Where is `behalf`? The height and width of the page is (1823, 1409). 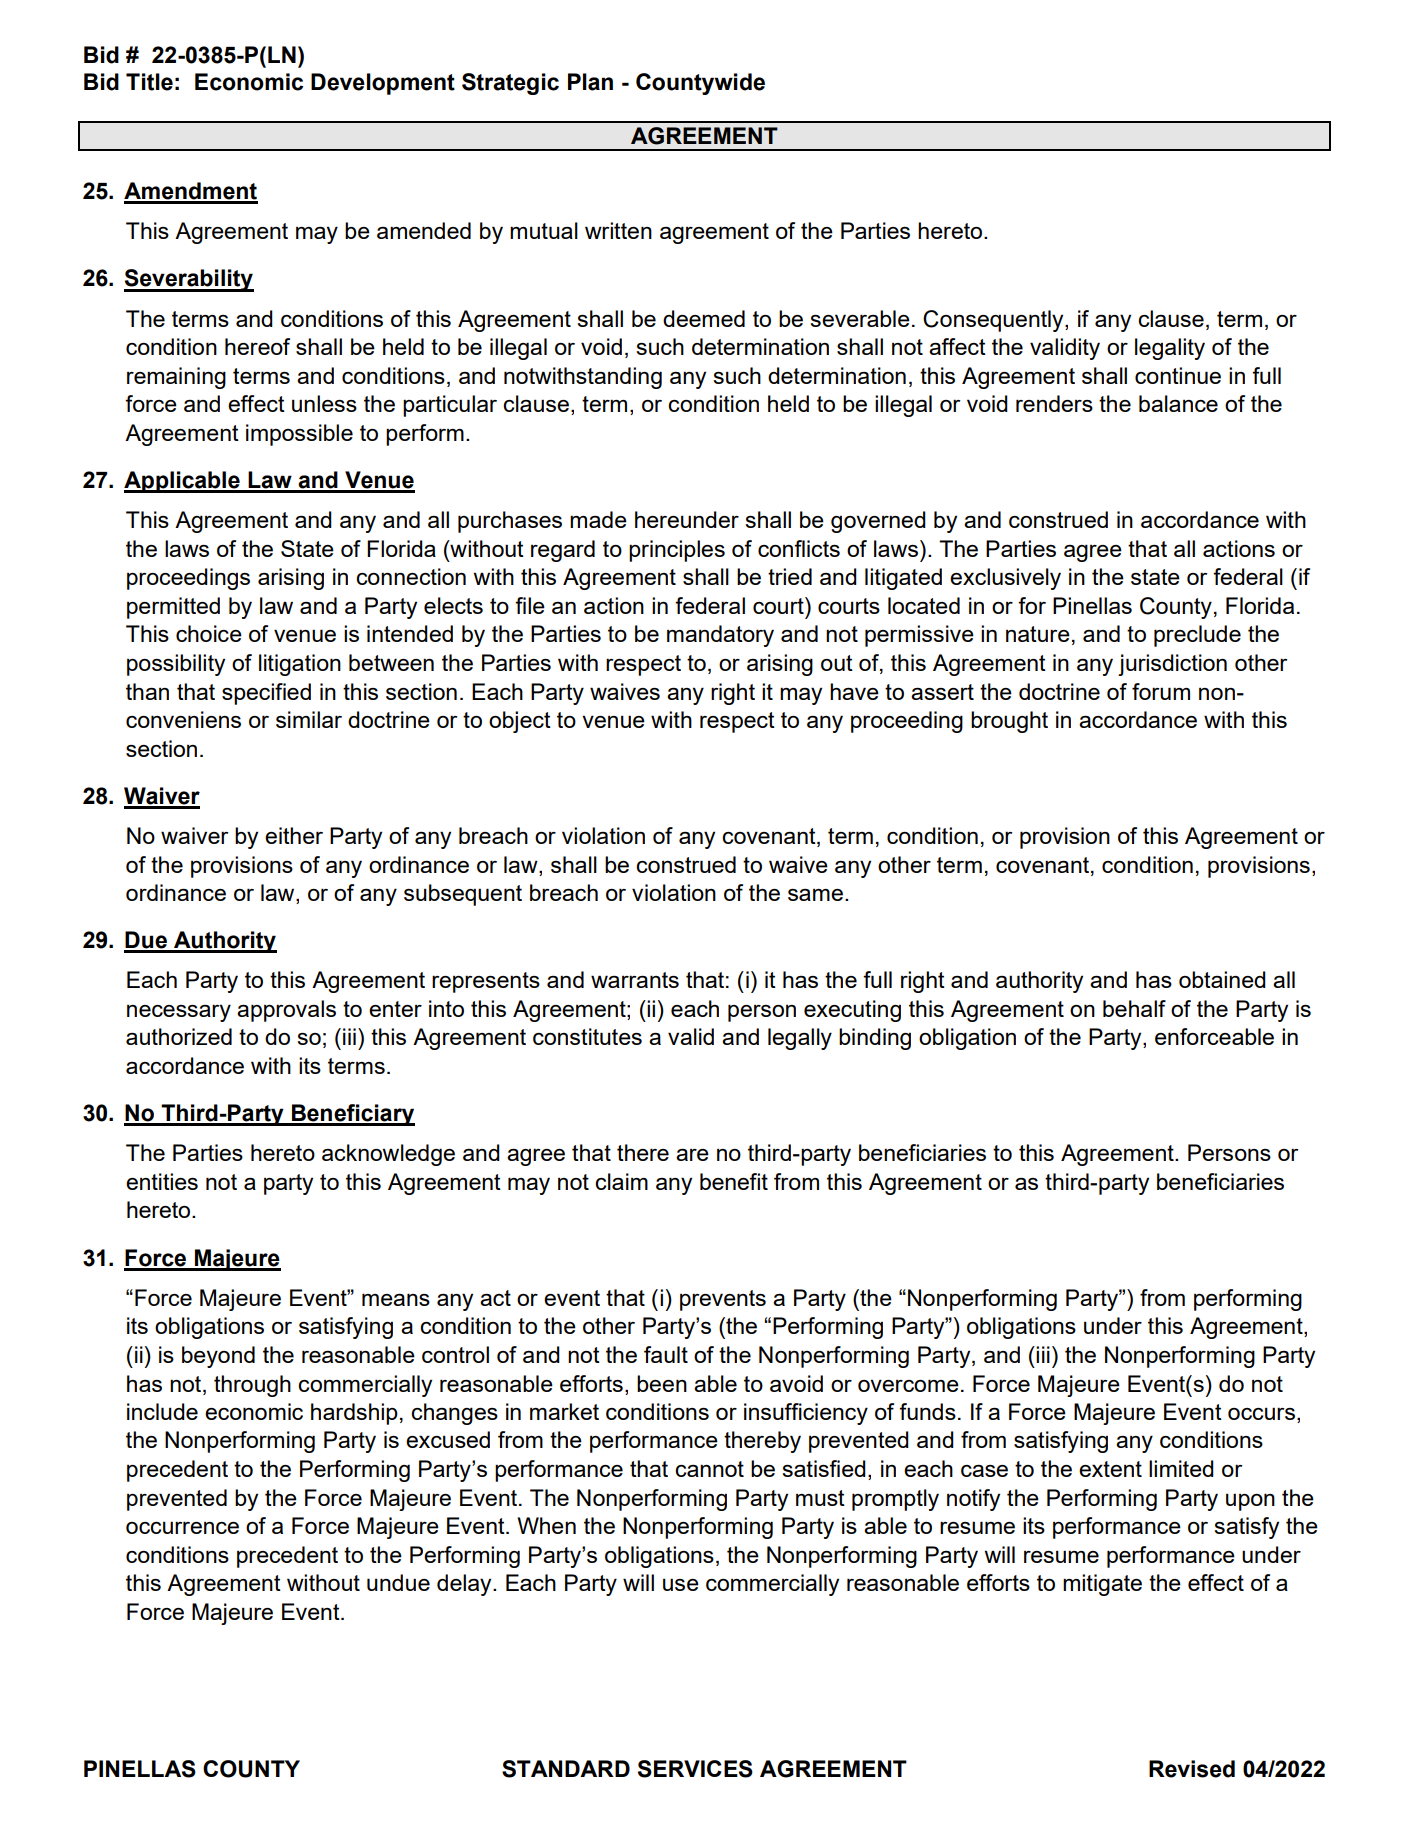 behalf is located at coordinates (1134, 1008).
